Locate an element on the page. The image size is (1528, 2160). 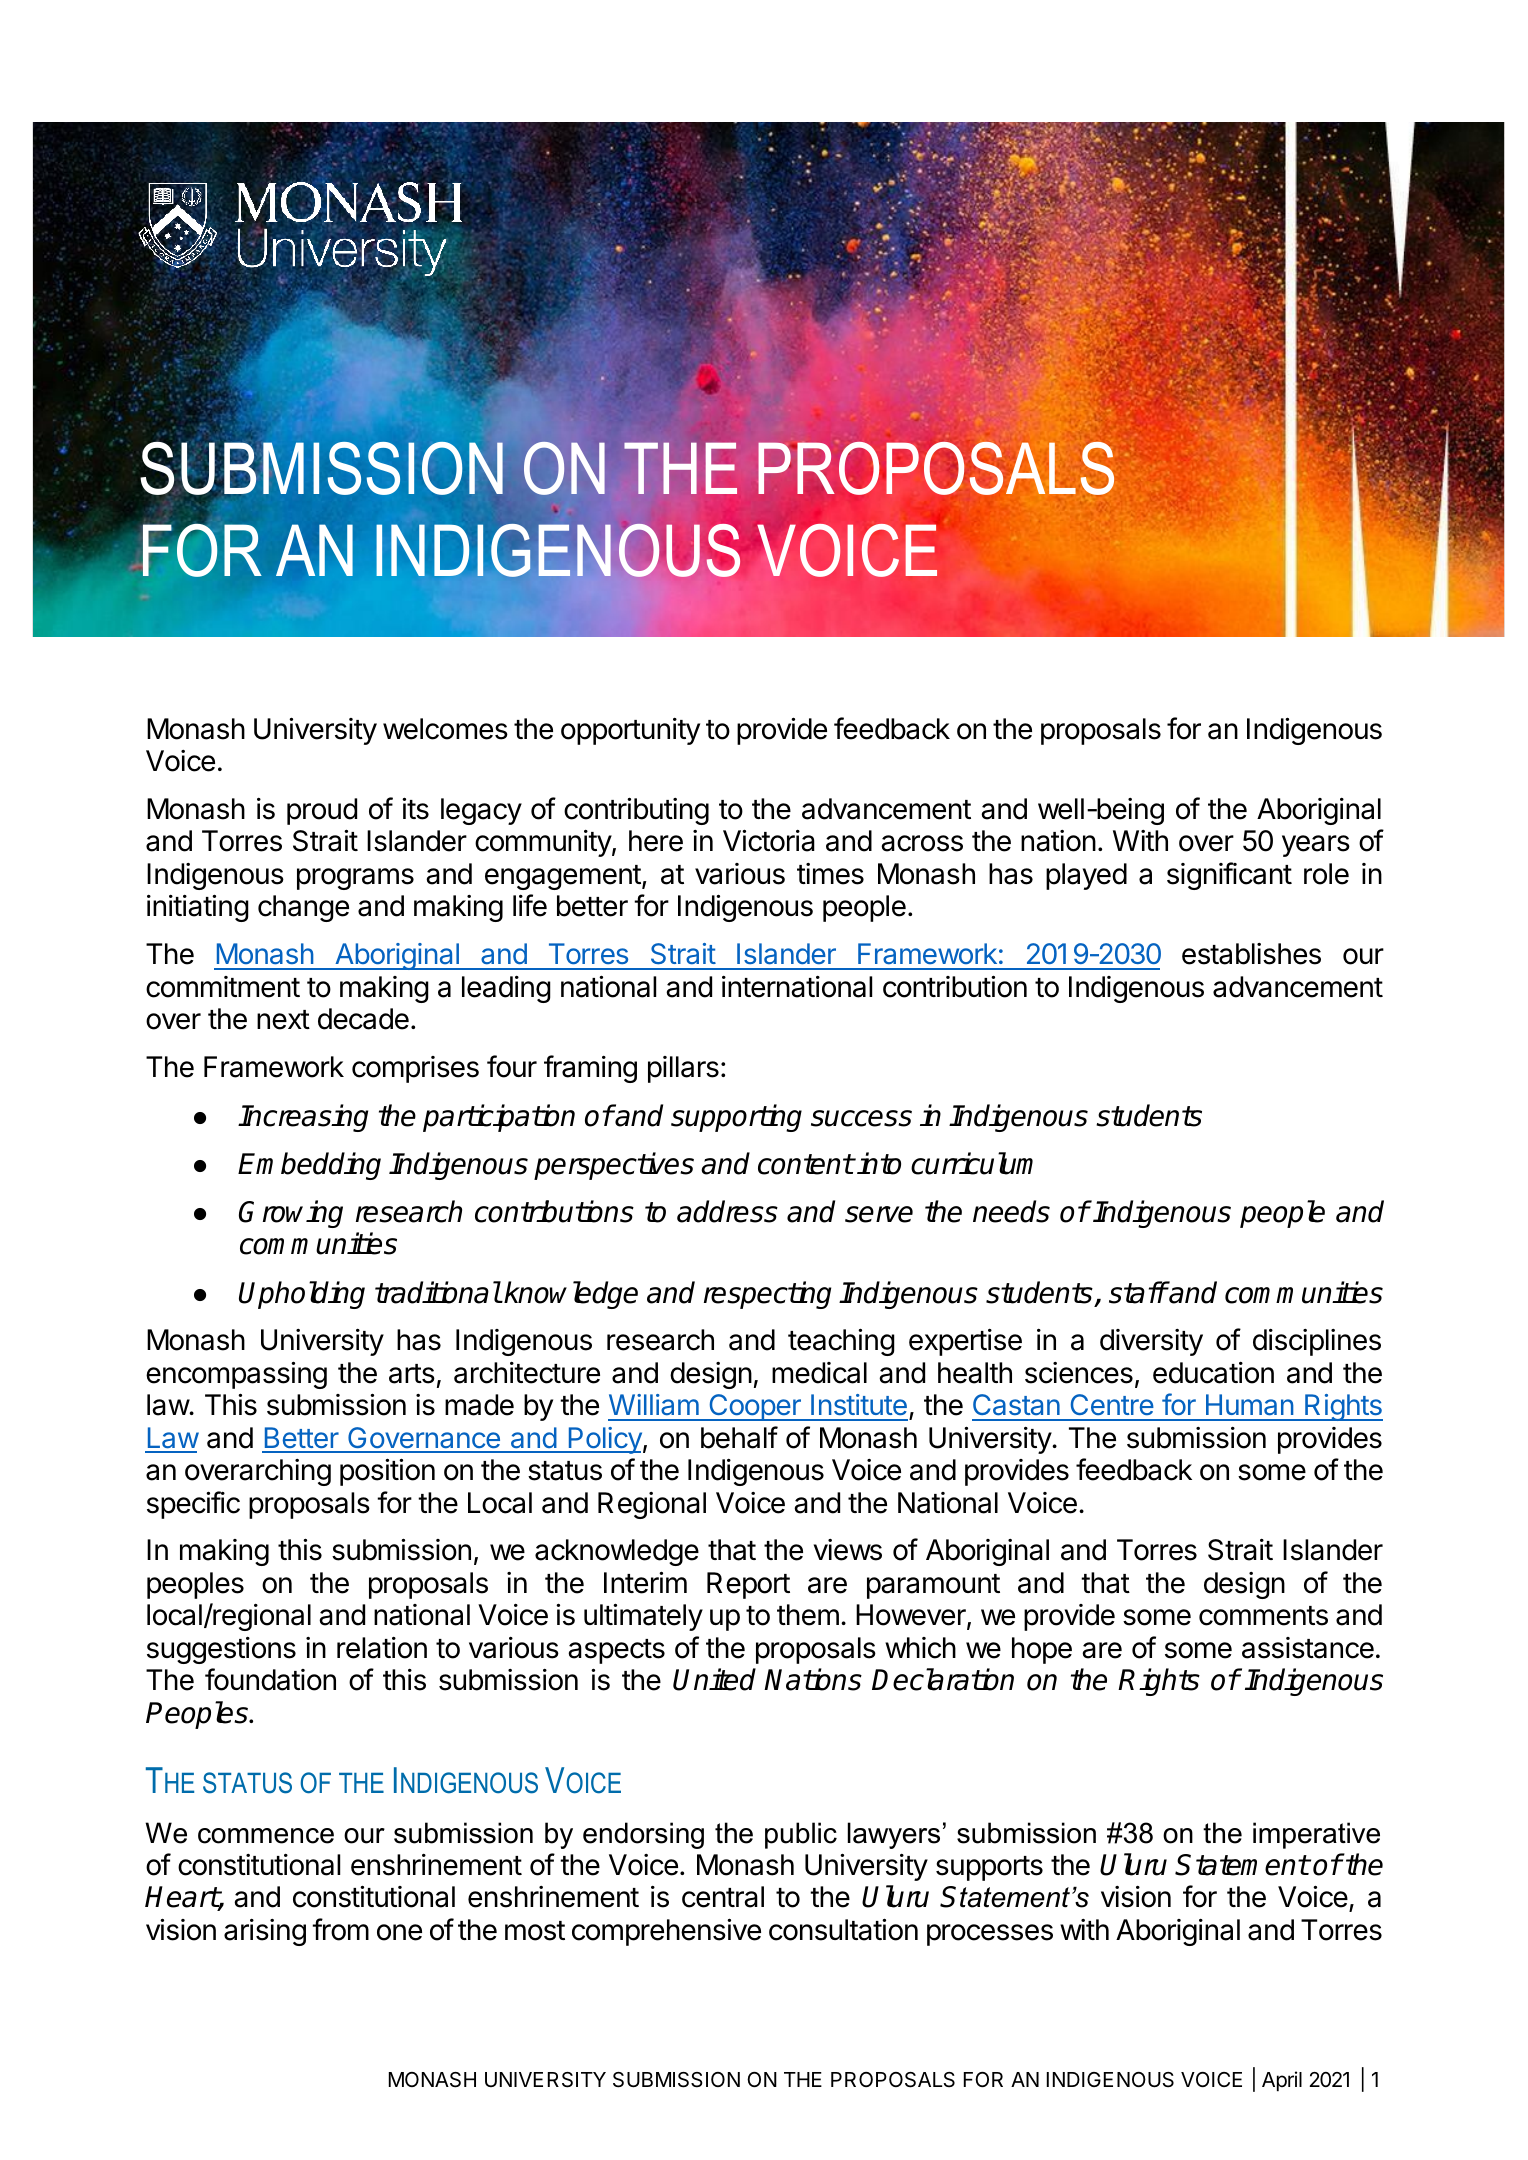
years is located at coordinates (1316, 846).
